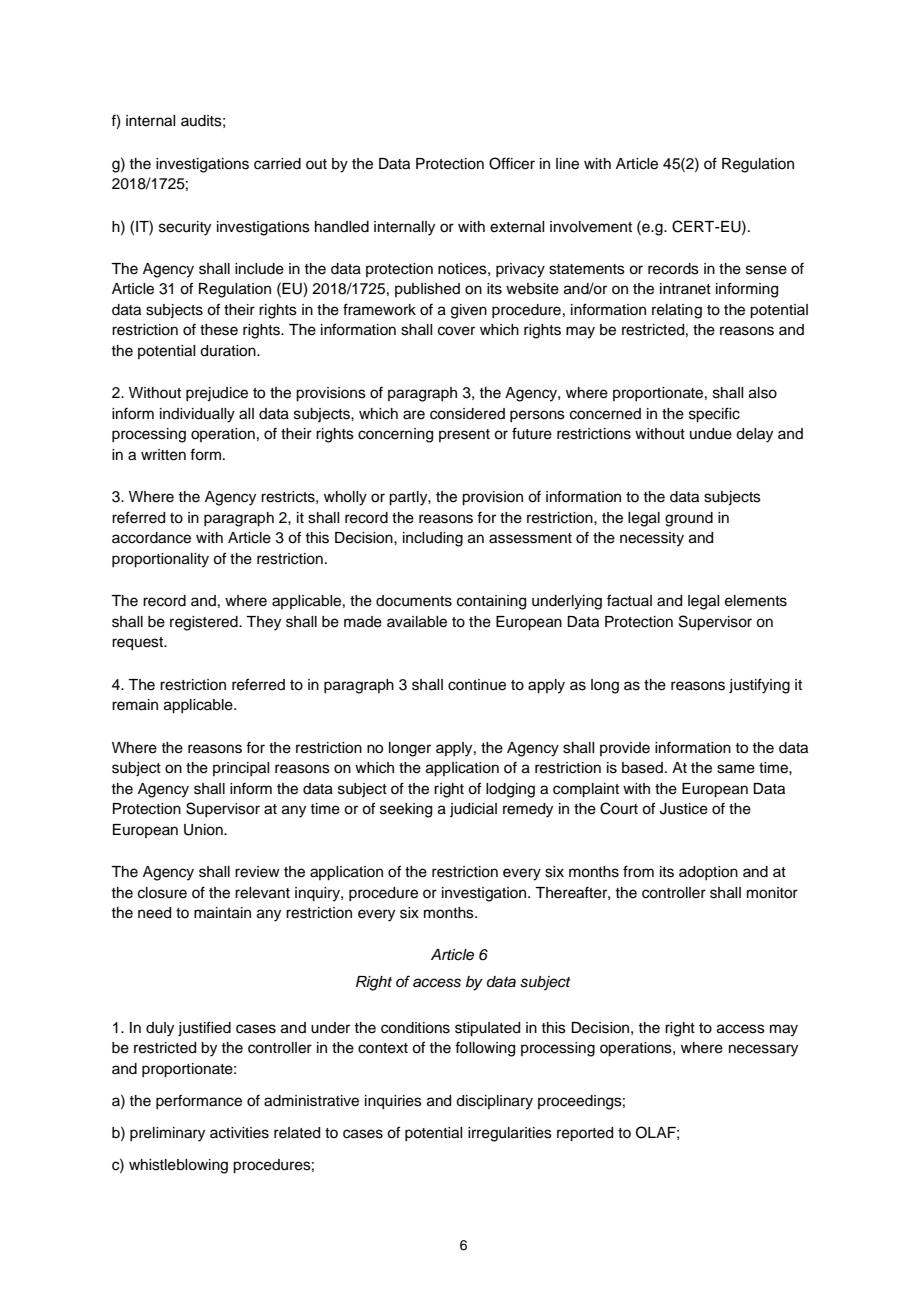  I want to click on involvement, so click(591, 227).
